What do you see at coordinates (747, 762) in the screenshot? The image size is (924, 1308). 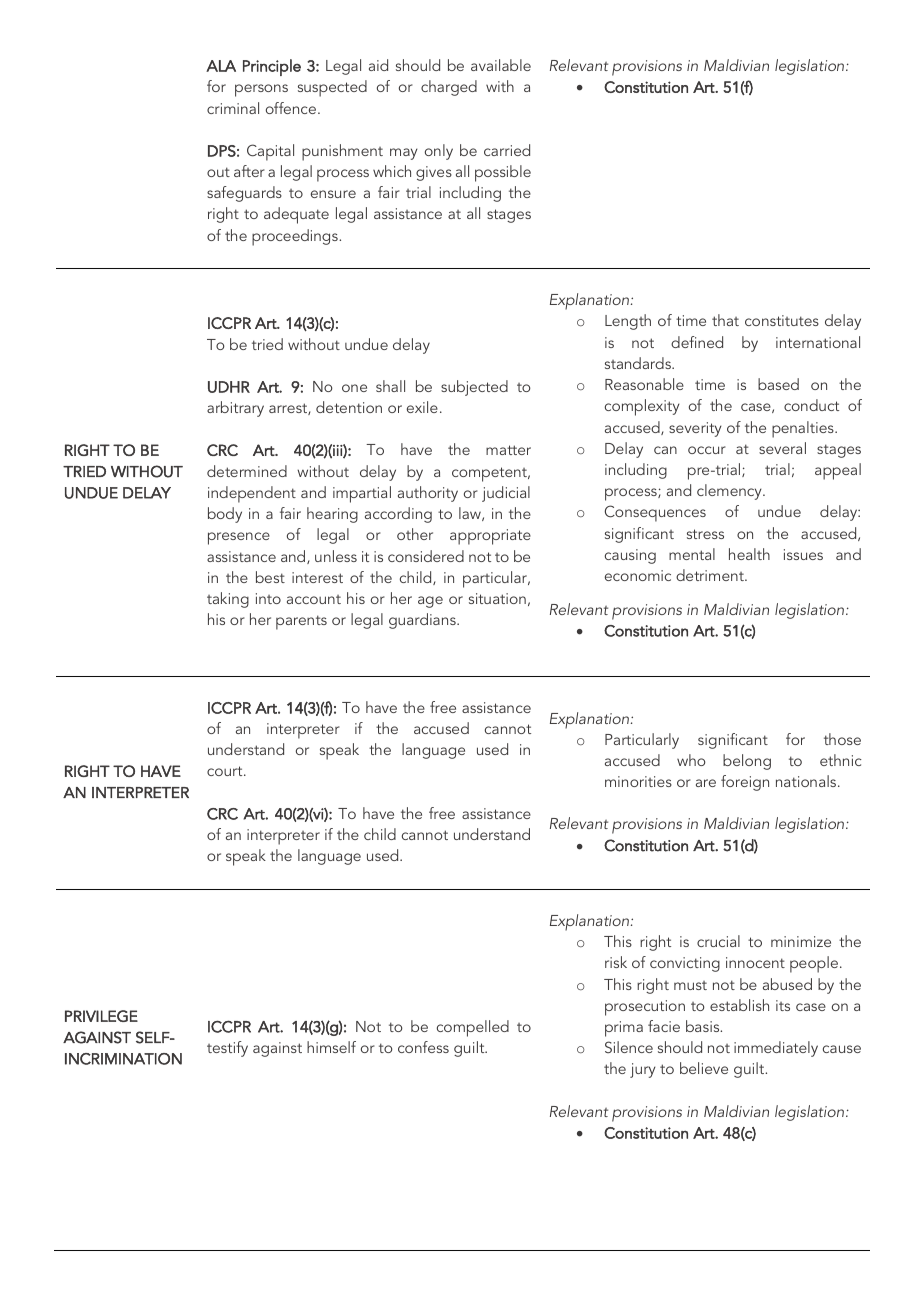 I see `belong` at bounding box center [747, 762].
